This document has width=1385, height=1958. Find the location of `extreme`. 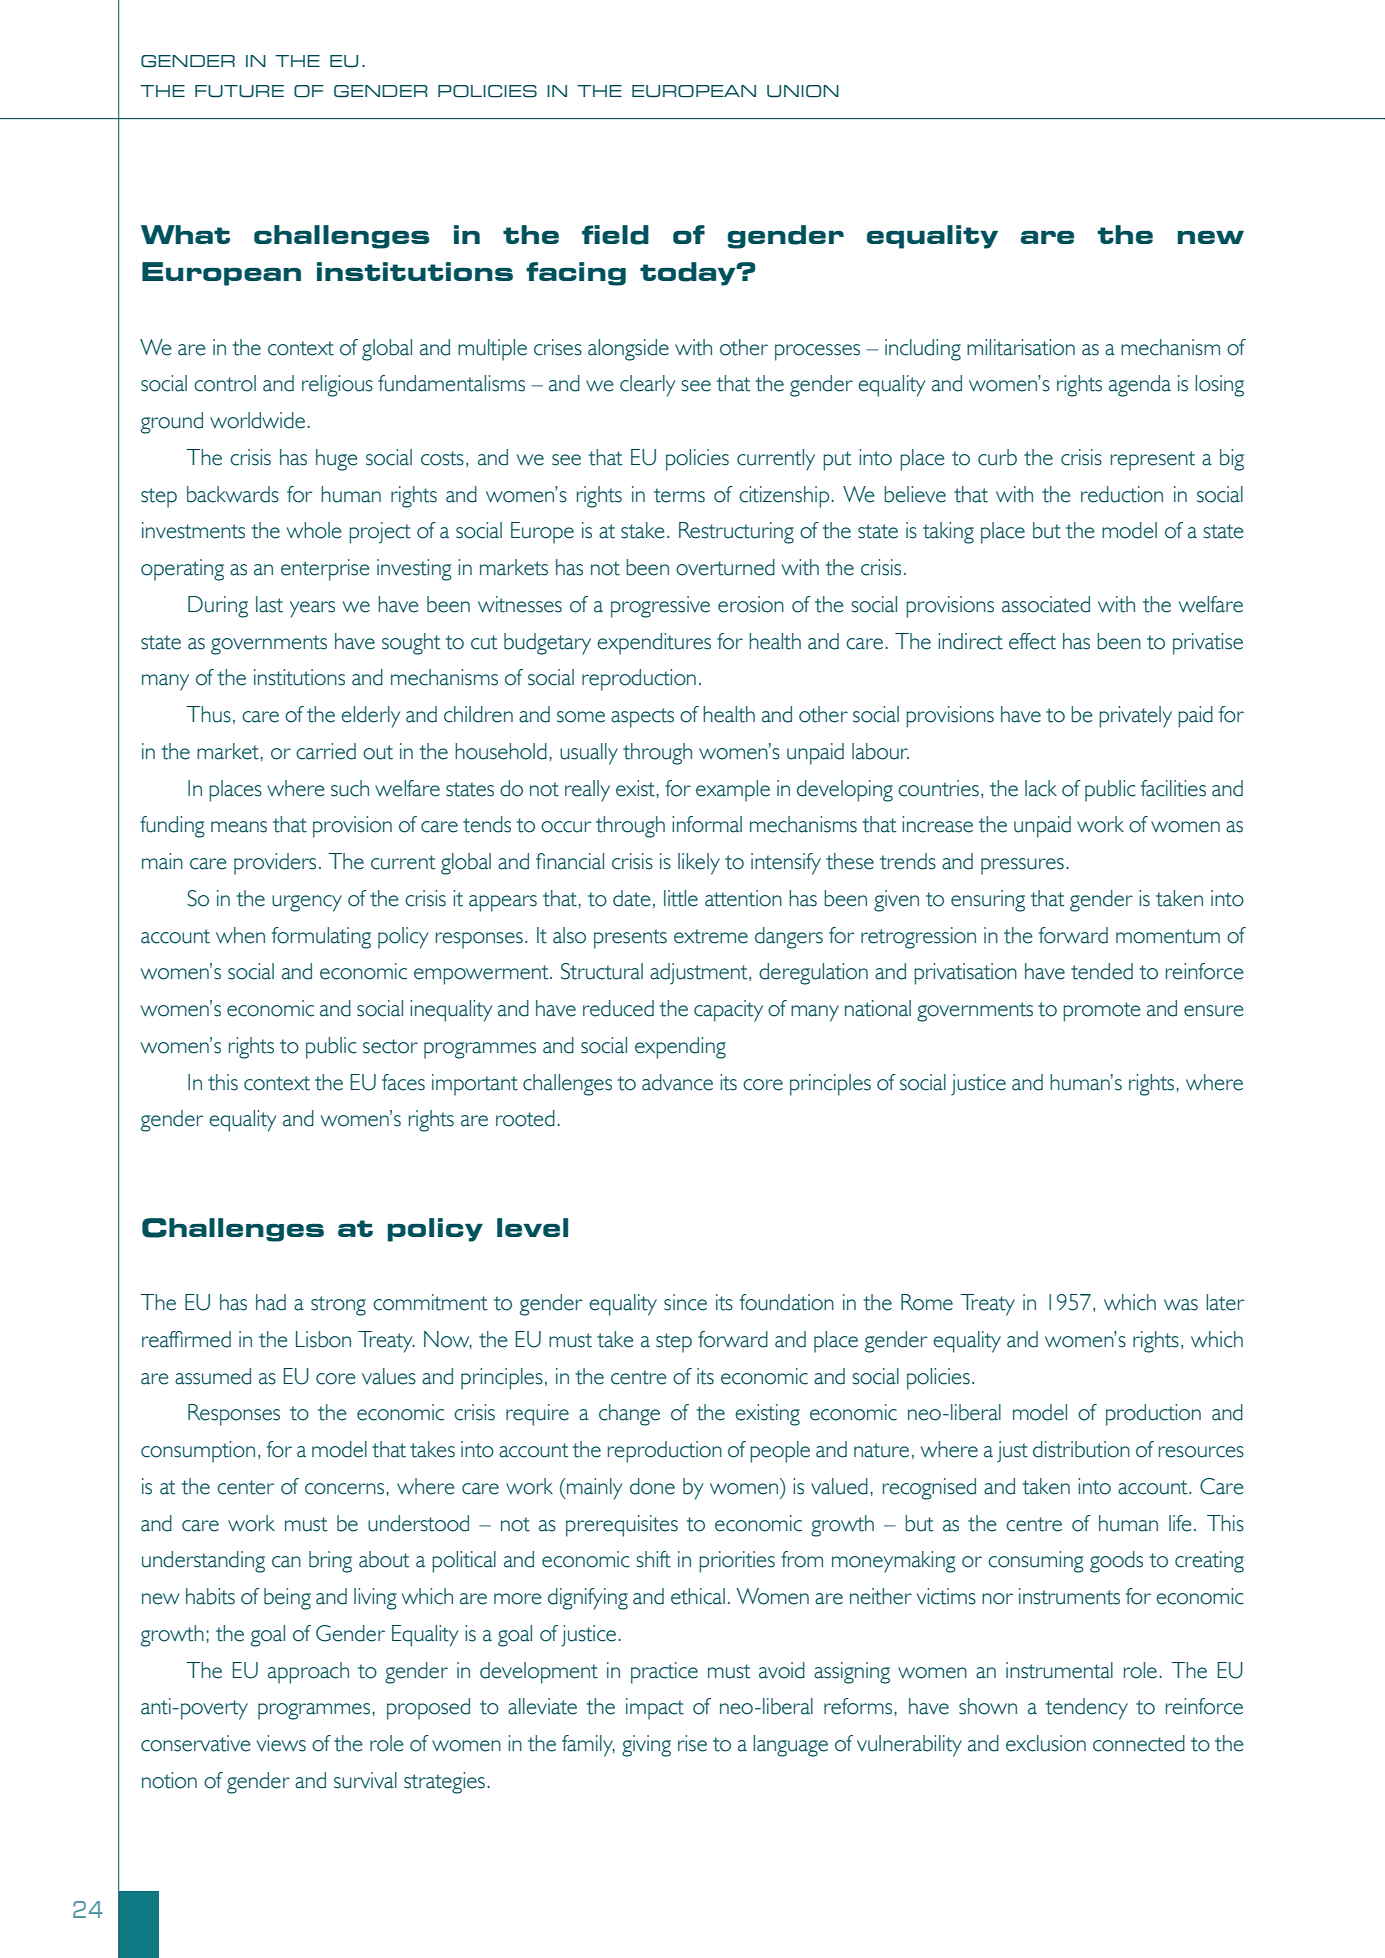

extreme is located at coordinates (711, 936).
